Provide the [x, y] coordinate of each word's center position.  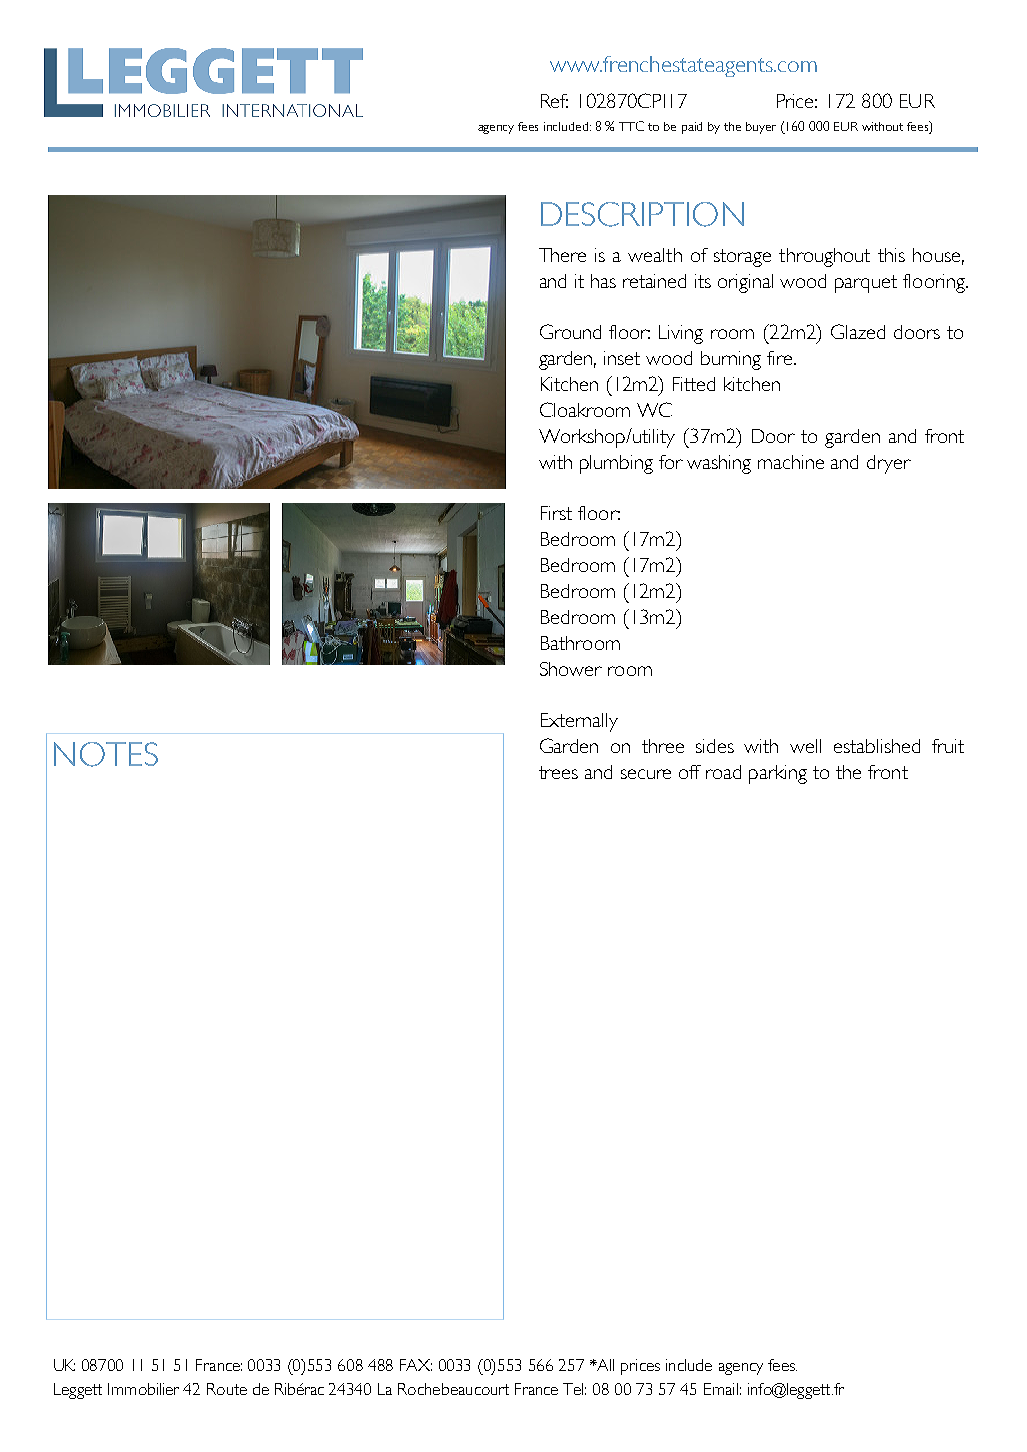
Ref [554, 101]
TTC [631, 126]
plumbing [616, 464]
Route [227, 1389]
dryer [889, 464]
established [877, 746]
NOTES [106, 754]
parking [778, 774]
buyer [761, 128]
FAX [416, 1365]
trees [558, 772]
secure [646, 774]
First [556, 513]
